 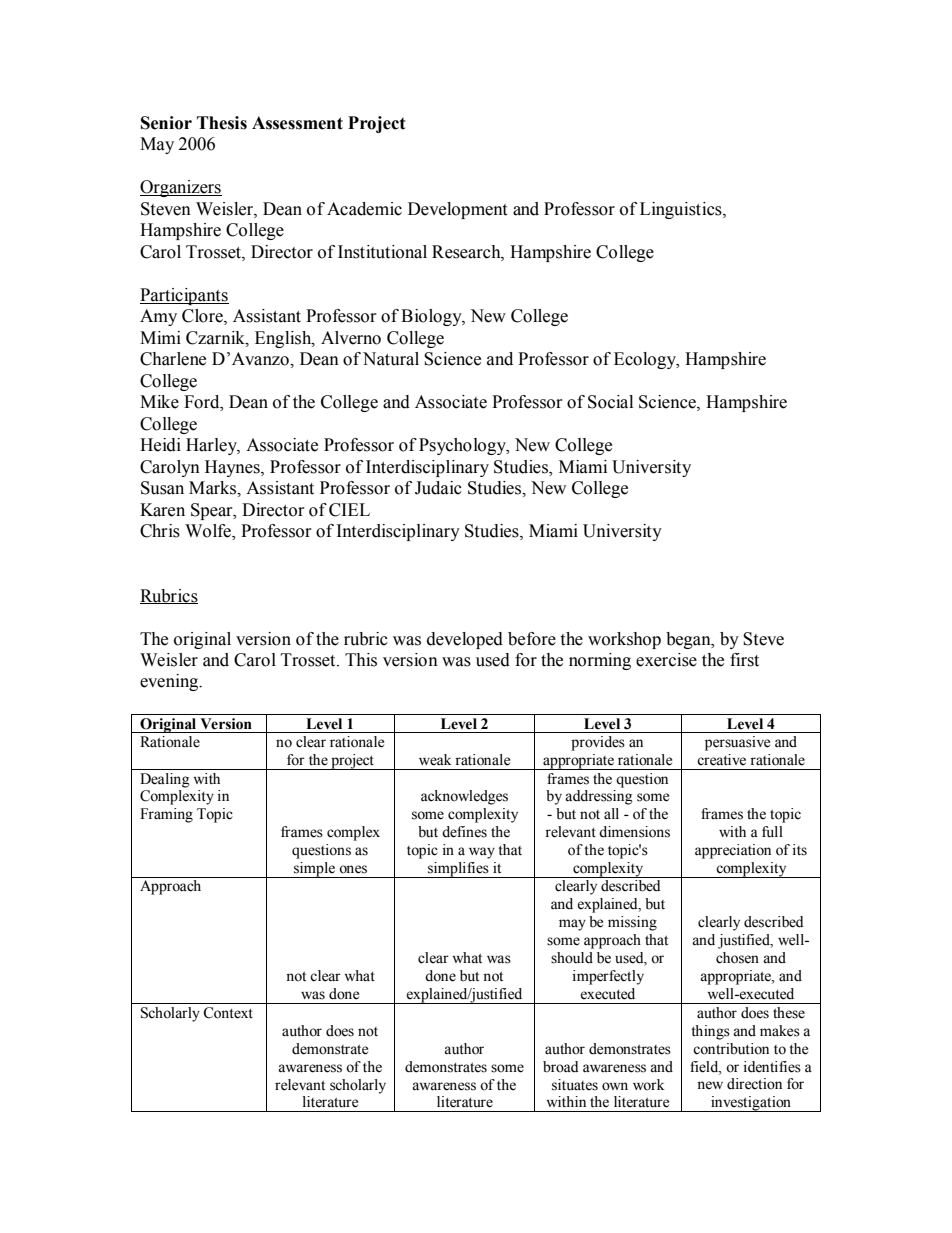 I want to click on Development, so click(x=457, y=210).
